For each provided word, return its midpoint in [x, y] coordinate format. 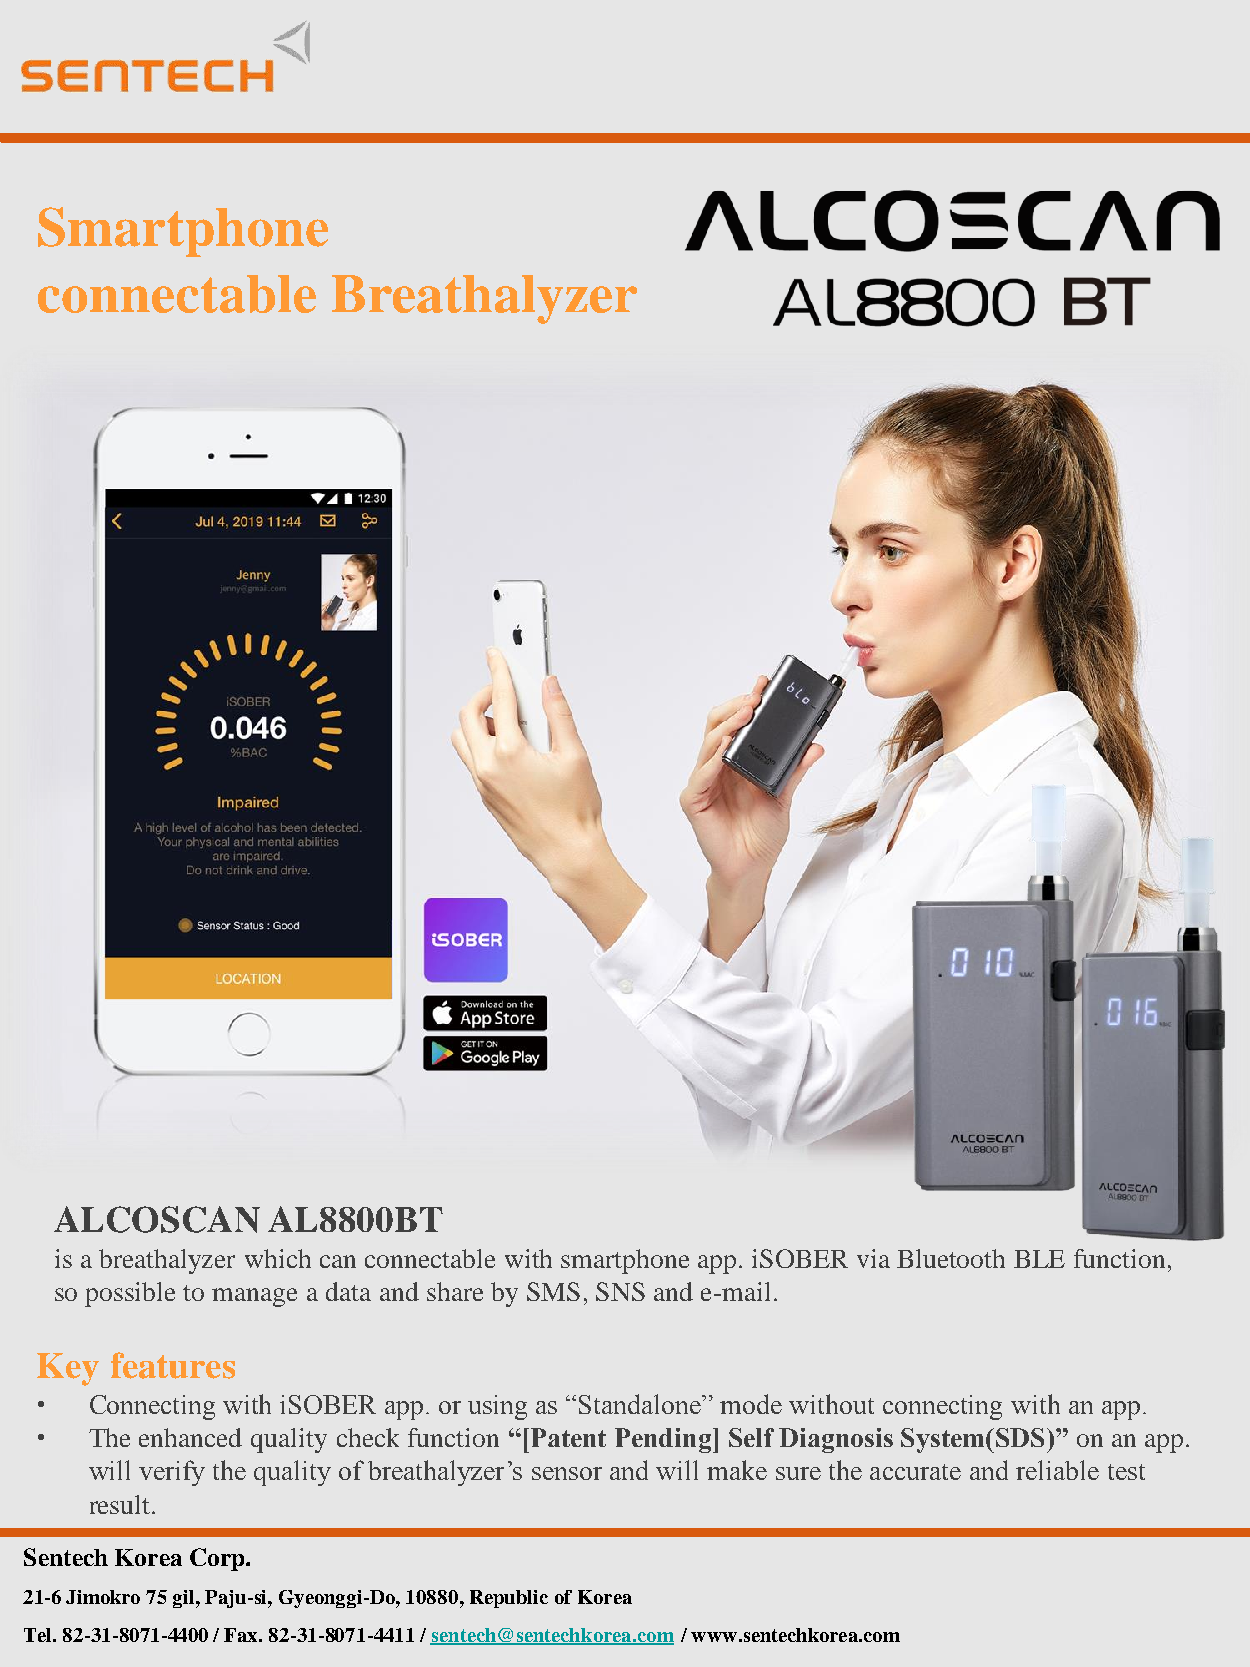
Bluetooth [951, 1258]
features [173, 1365]
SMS [553, 1291]
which [278, 1258]
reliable [1057, 1470]
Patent [568, 1437]
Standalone [641, 1404]
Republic [509, 1599]
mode [751, 1404]
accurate [915, 1472]
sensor [567, 1473]
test [1126, 1472]
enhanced [190, 1437]
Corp [218, 1559]
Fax [242, 1635]
